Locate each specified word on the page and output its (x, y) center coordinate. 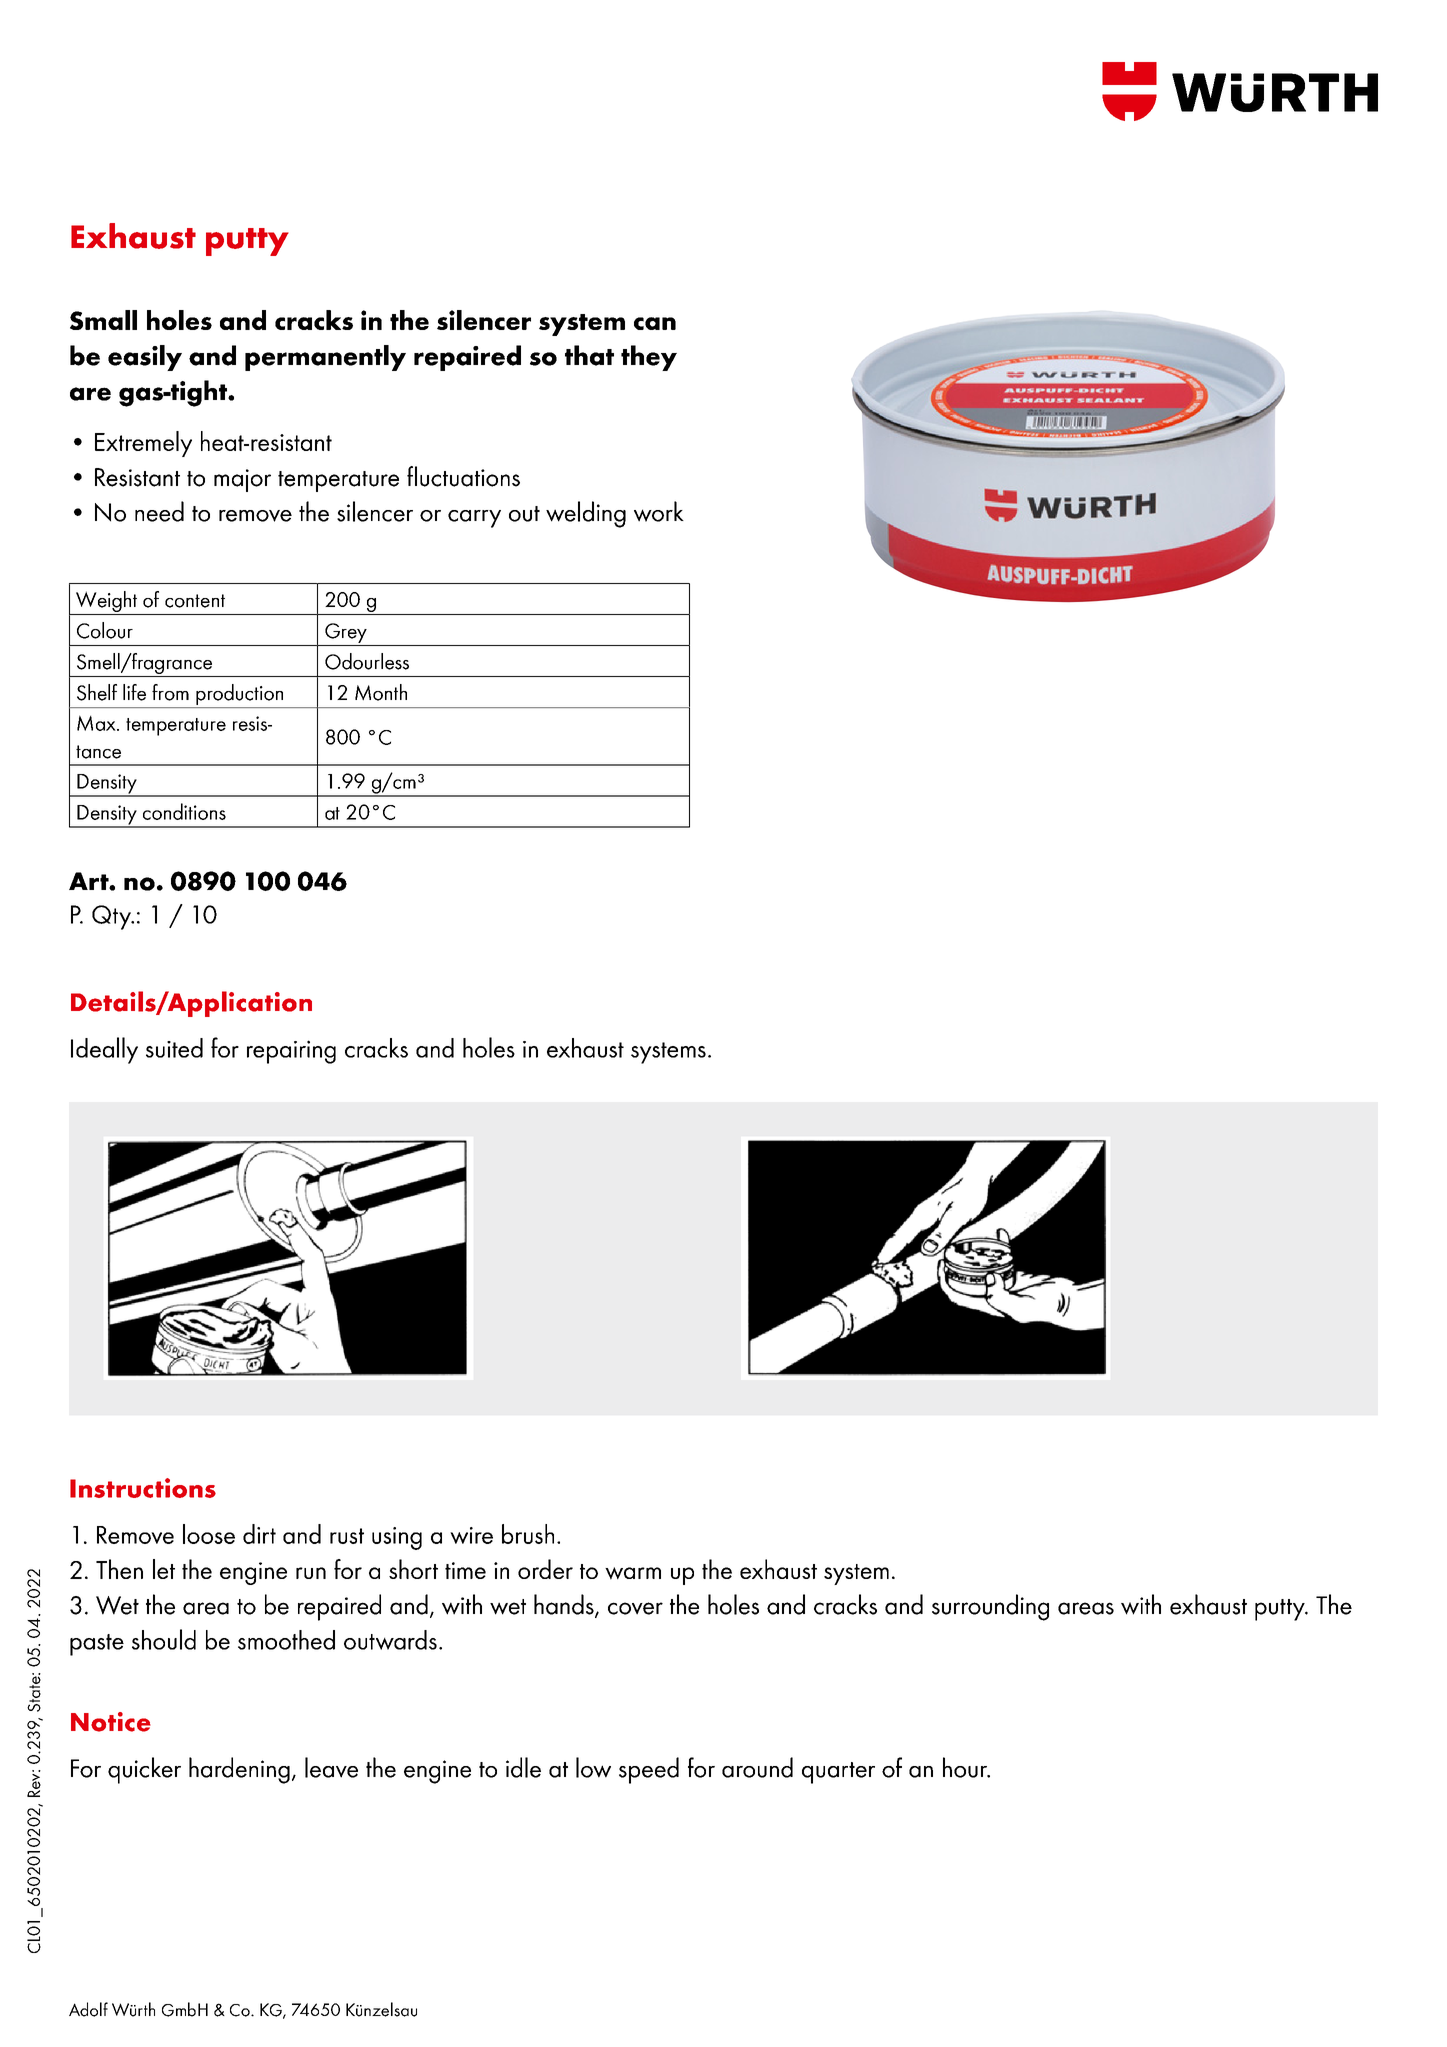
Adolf (88, 2009)
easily (145, 358)
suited (174, 1048)
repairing (291, 1052)
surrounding (990, 1607)
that (589, 355)
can (655, 323)
